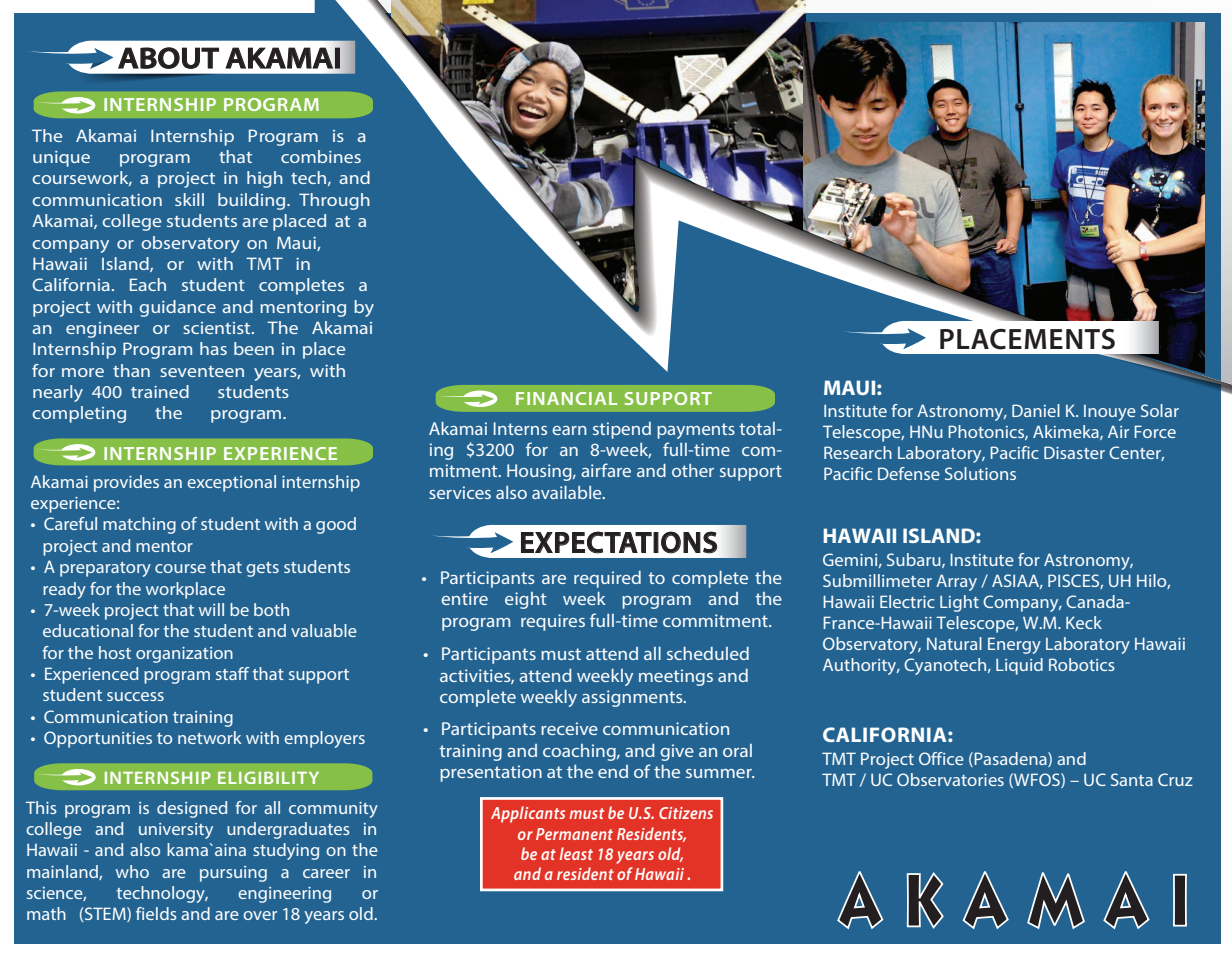 The height and width of the document is (958, 1232). Describe the element at coordinates (334, 201) in the document. I see `Through` at that location.
